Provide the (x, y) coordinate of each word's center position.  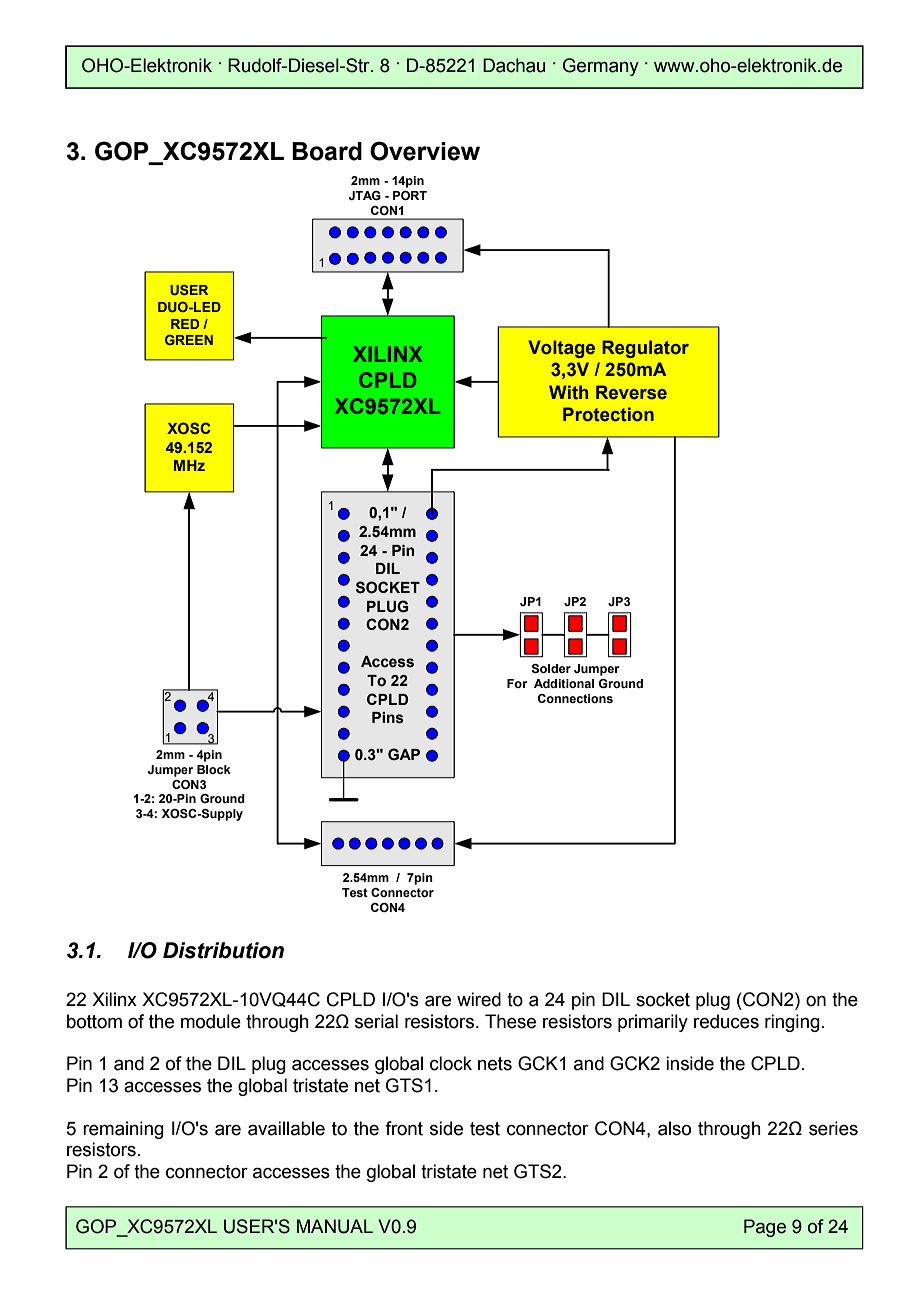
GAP (404, 754)
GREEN (189, 340)
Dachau (514, 65)
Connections (575, 698)
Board (327, 151)
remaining (123, 1130)
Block (214, 769)
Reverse (631, 392)
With (568, 392)
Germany (601, 67)
